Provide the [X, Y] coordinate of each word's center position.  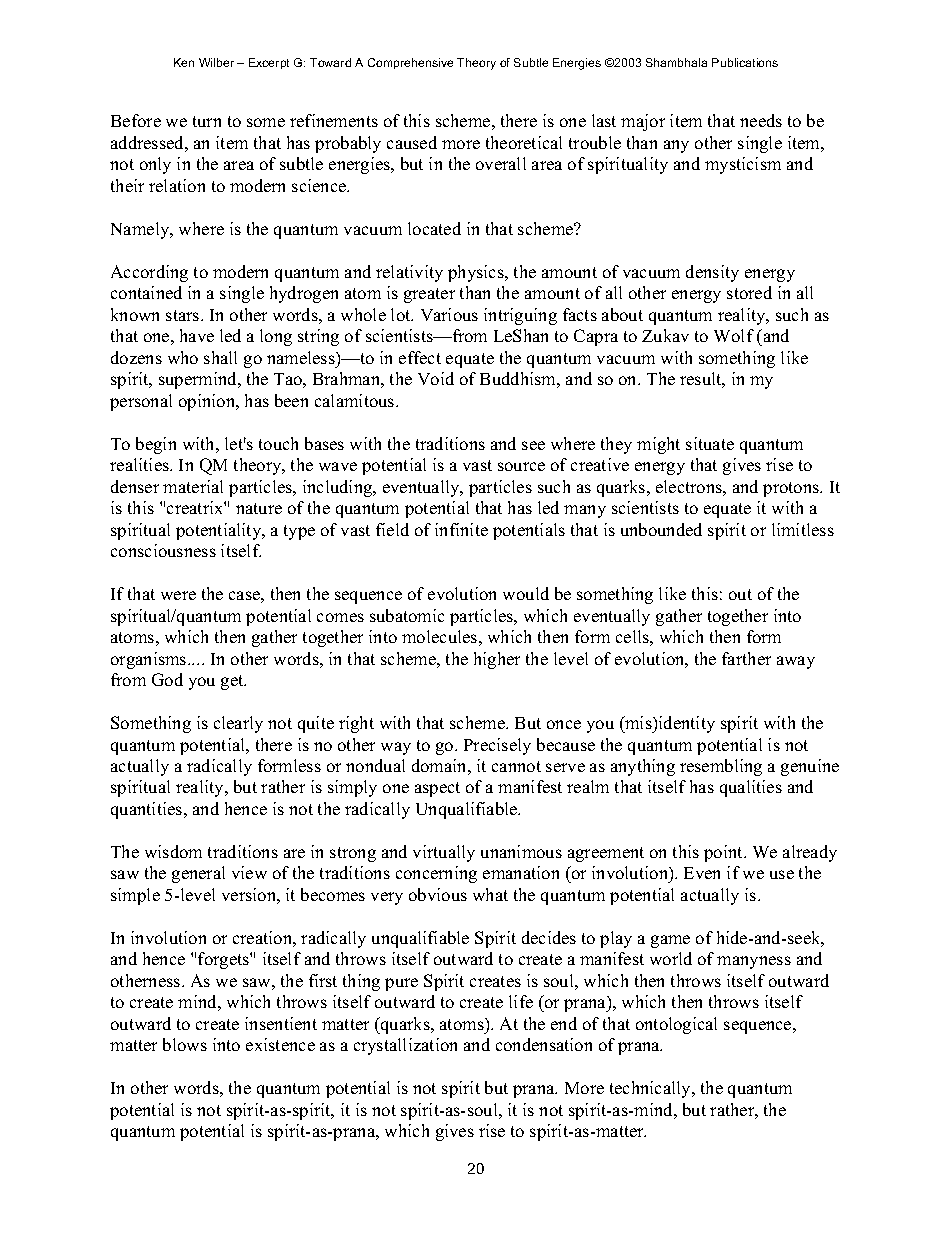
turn [207, 121]
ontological [676, 1025]
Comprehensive [410, 63]
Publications [745, 62]
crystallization [405, 1046]
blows [185, 1044]
